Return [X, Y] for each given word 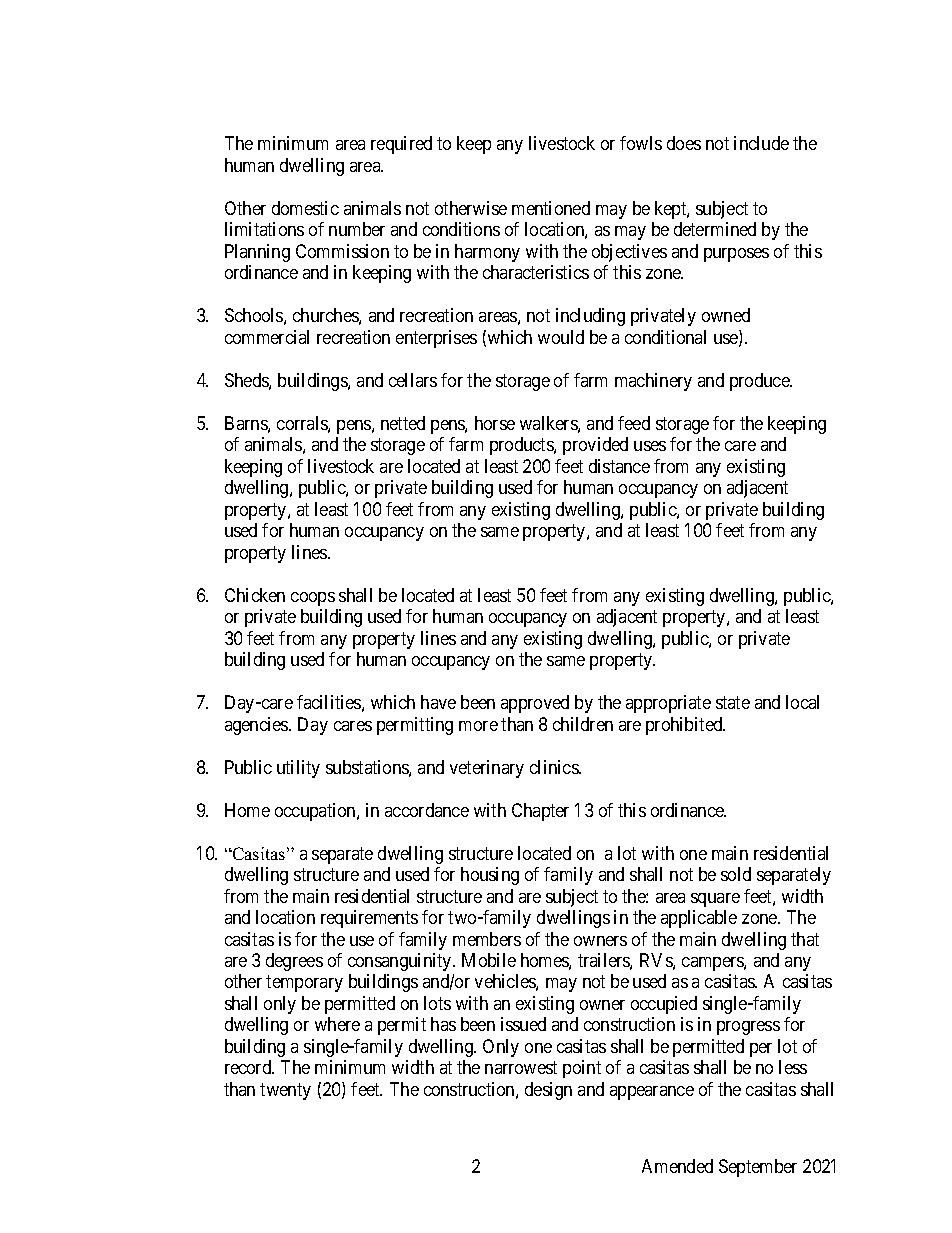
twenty [285, 1091]
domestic [305, 208]
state [733, 702]
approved [535, 704]
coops [313, 599]
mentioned [551, 208]
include [761, 143]
